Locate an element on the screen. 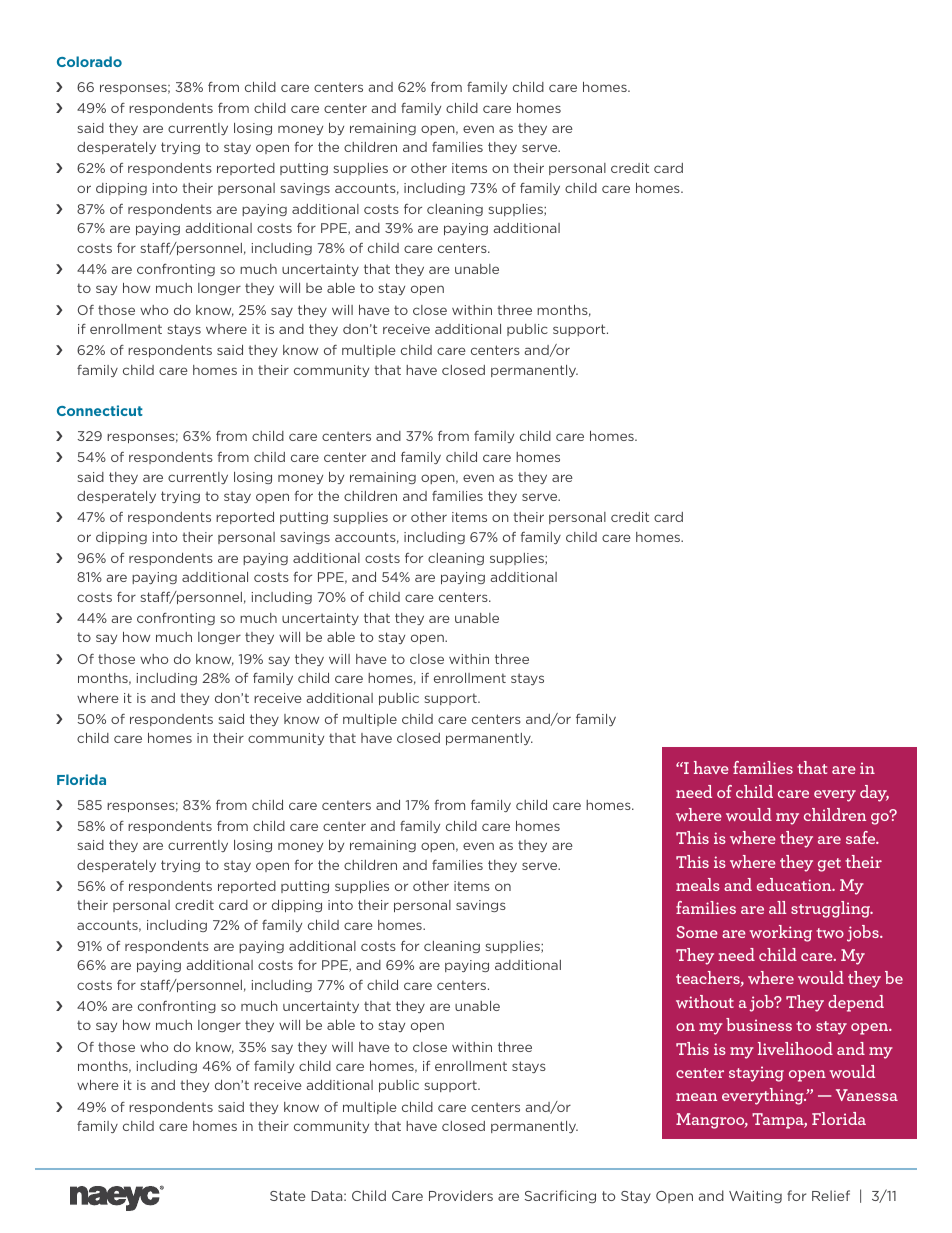  get is located at coordinates (829, 865).
